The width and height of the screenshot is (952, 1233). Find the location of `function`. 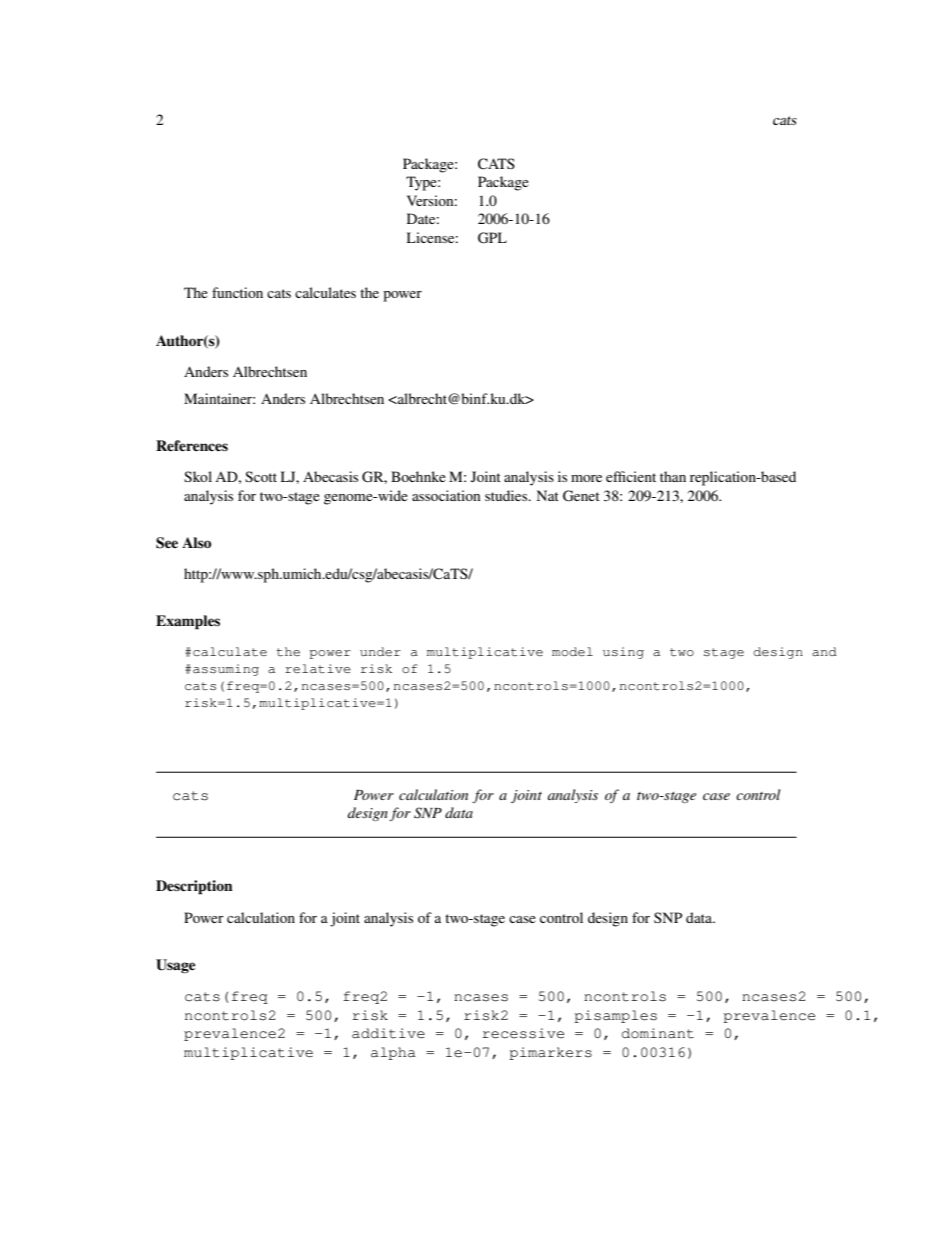

function is located at coordinates (237, 292).
